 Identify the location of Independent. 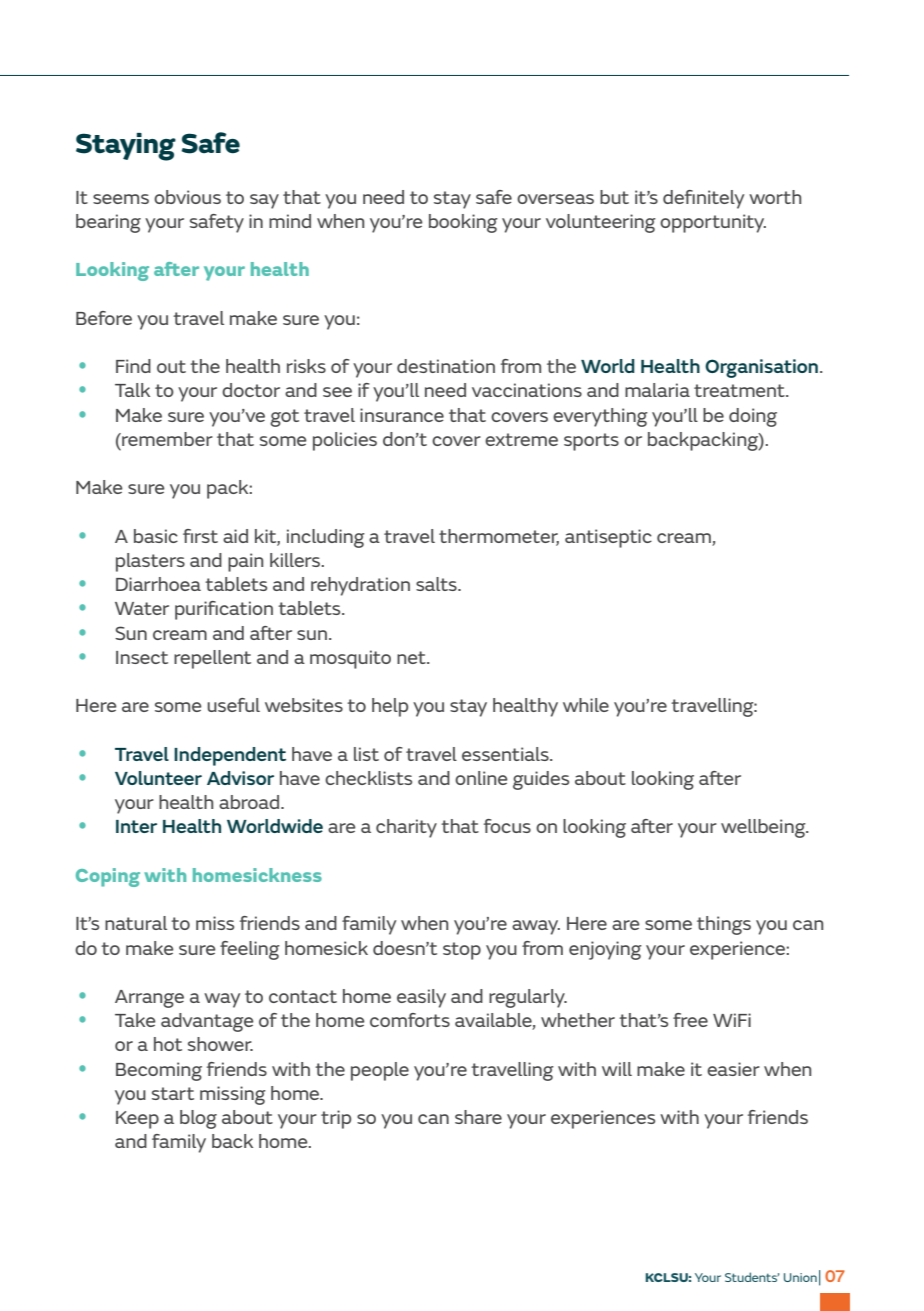
(230, 756).
